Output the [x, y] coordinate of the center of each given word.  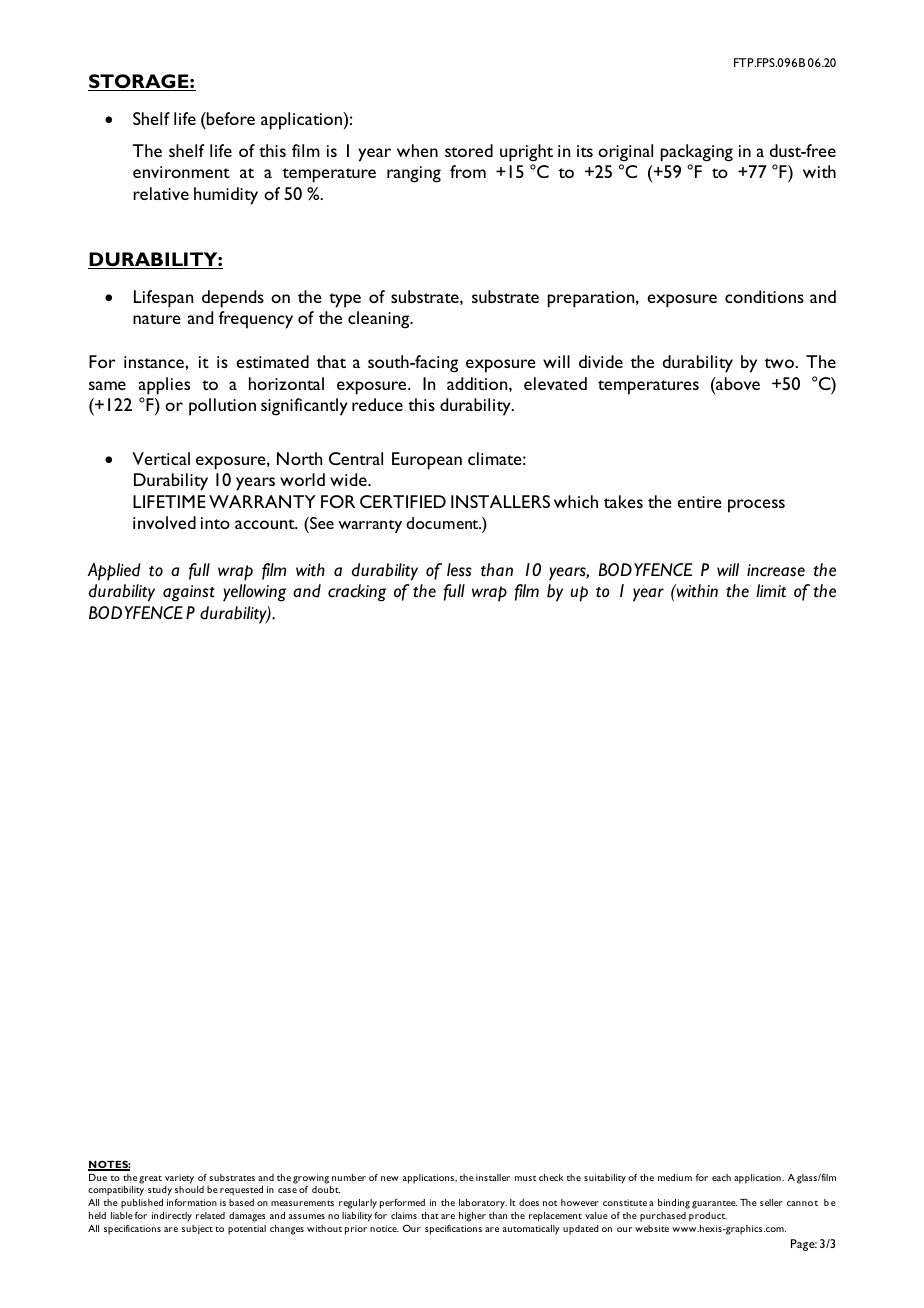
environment [181, 172]
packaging [697, 153]
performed [402, 1204]
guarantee [714, 1205]
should [189, 1189]
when [417, 150]
